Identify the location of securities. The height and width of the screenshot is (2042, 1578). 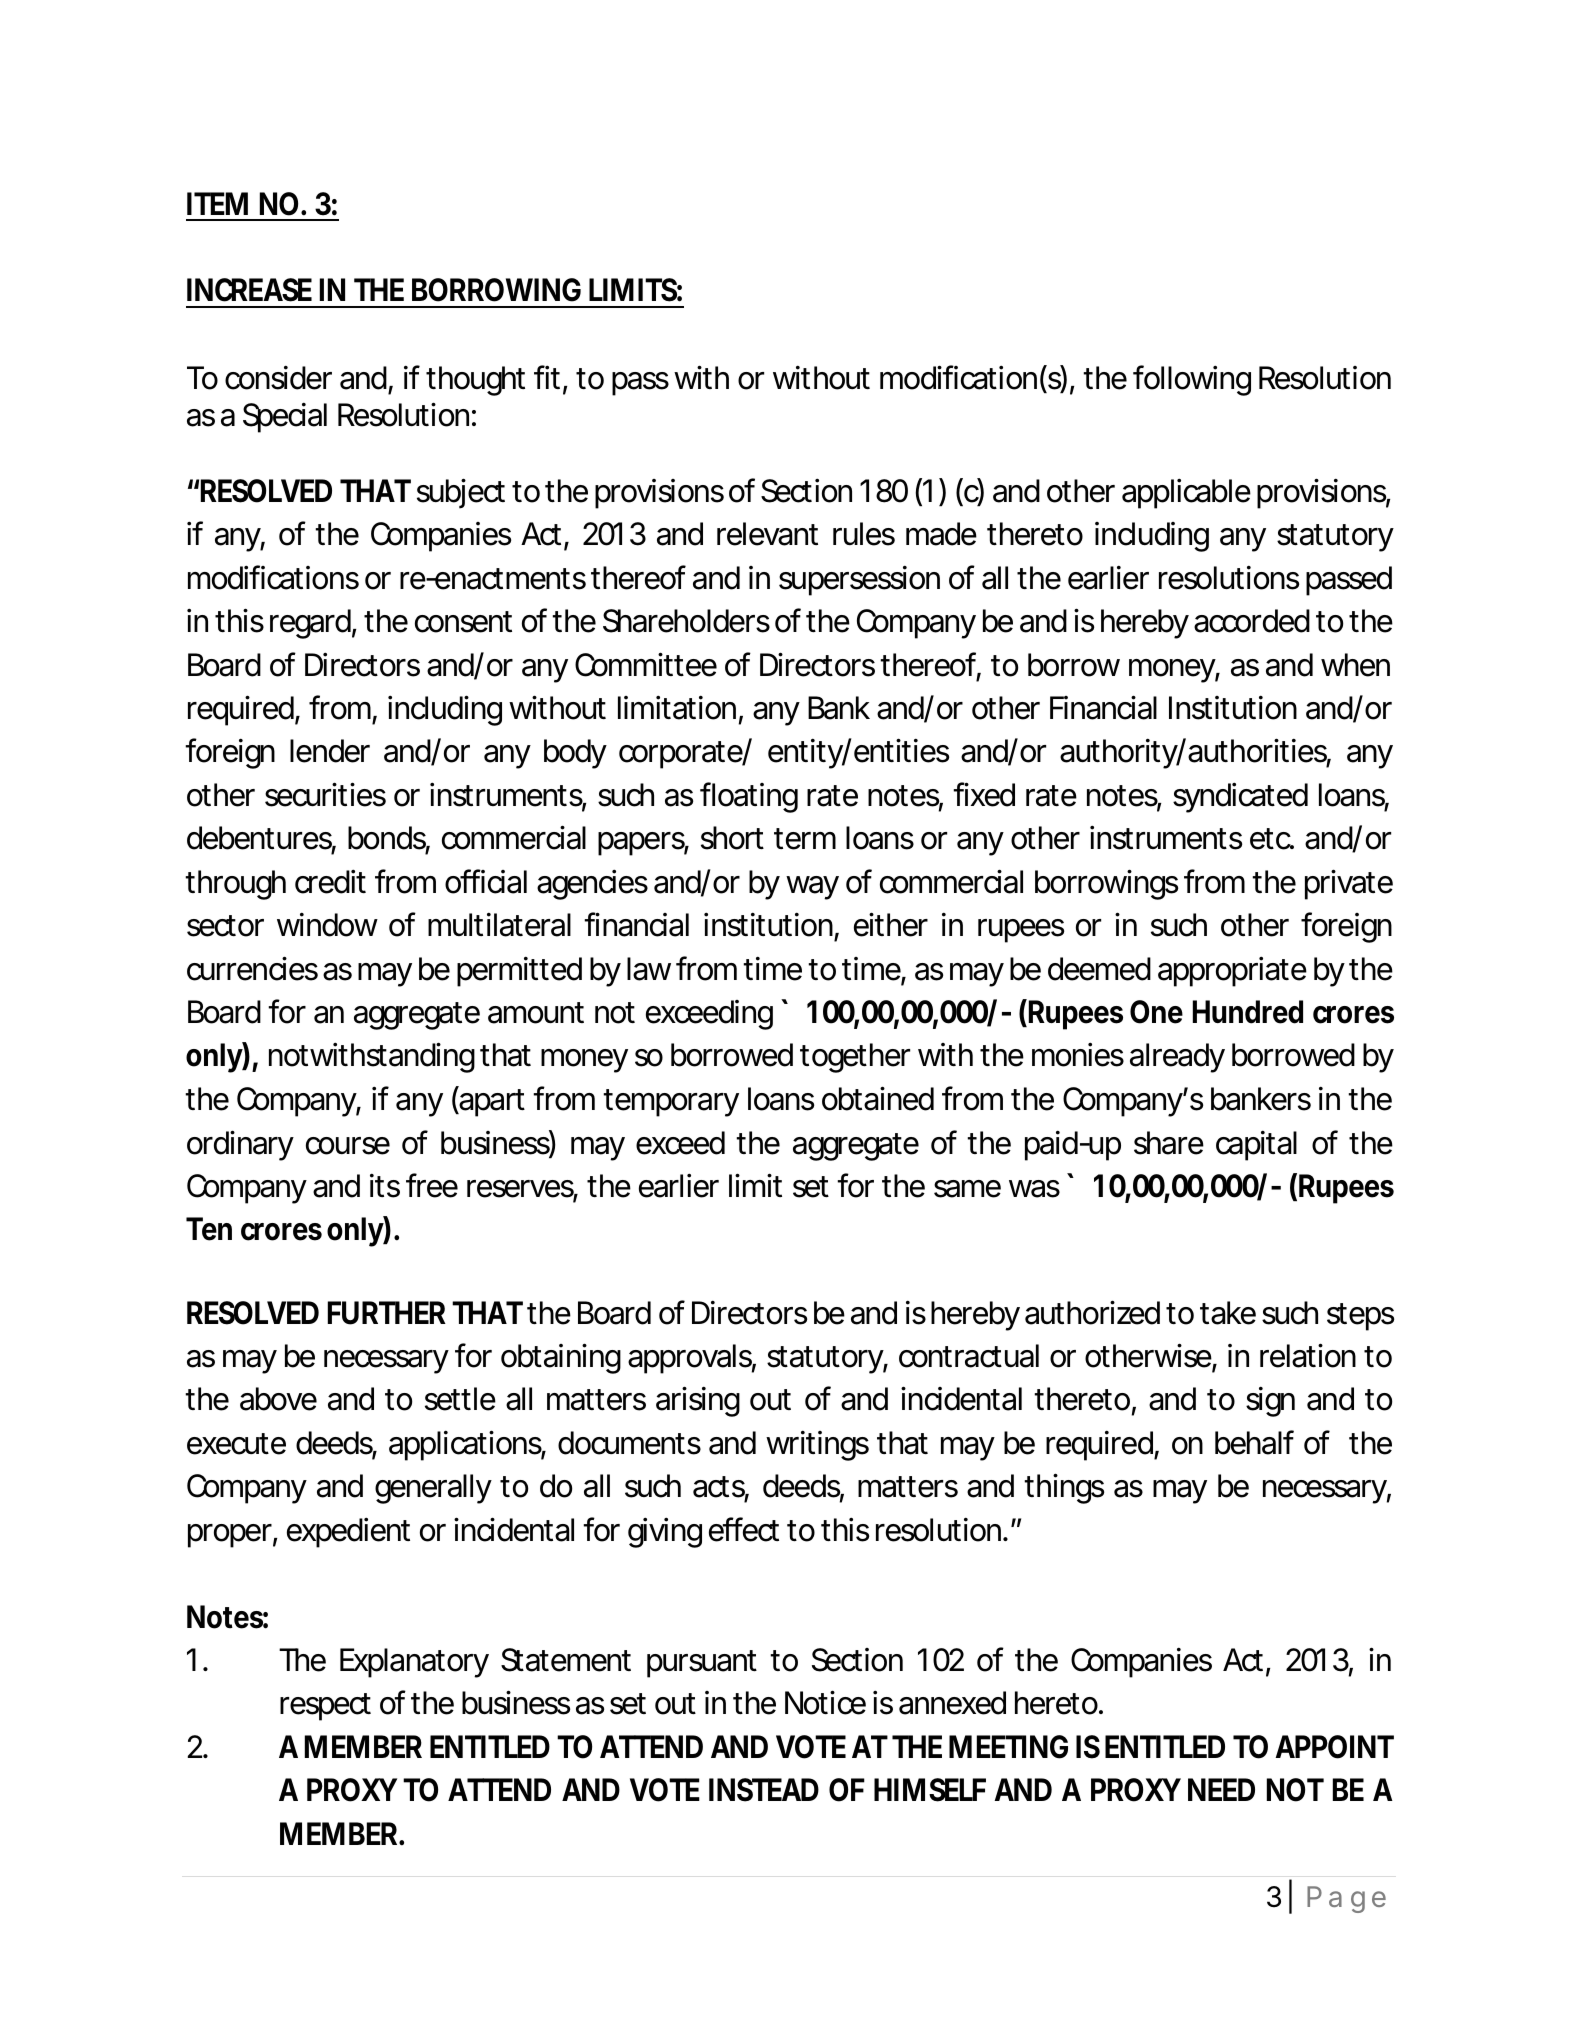
(325, 794).
